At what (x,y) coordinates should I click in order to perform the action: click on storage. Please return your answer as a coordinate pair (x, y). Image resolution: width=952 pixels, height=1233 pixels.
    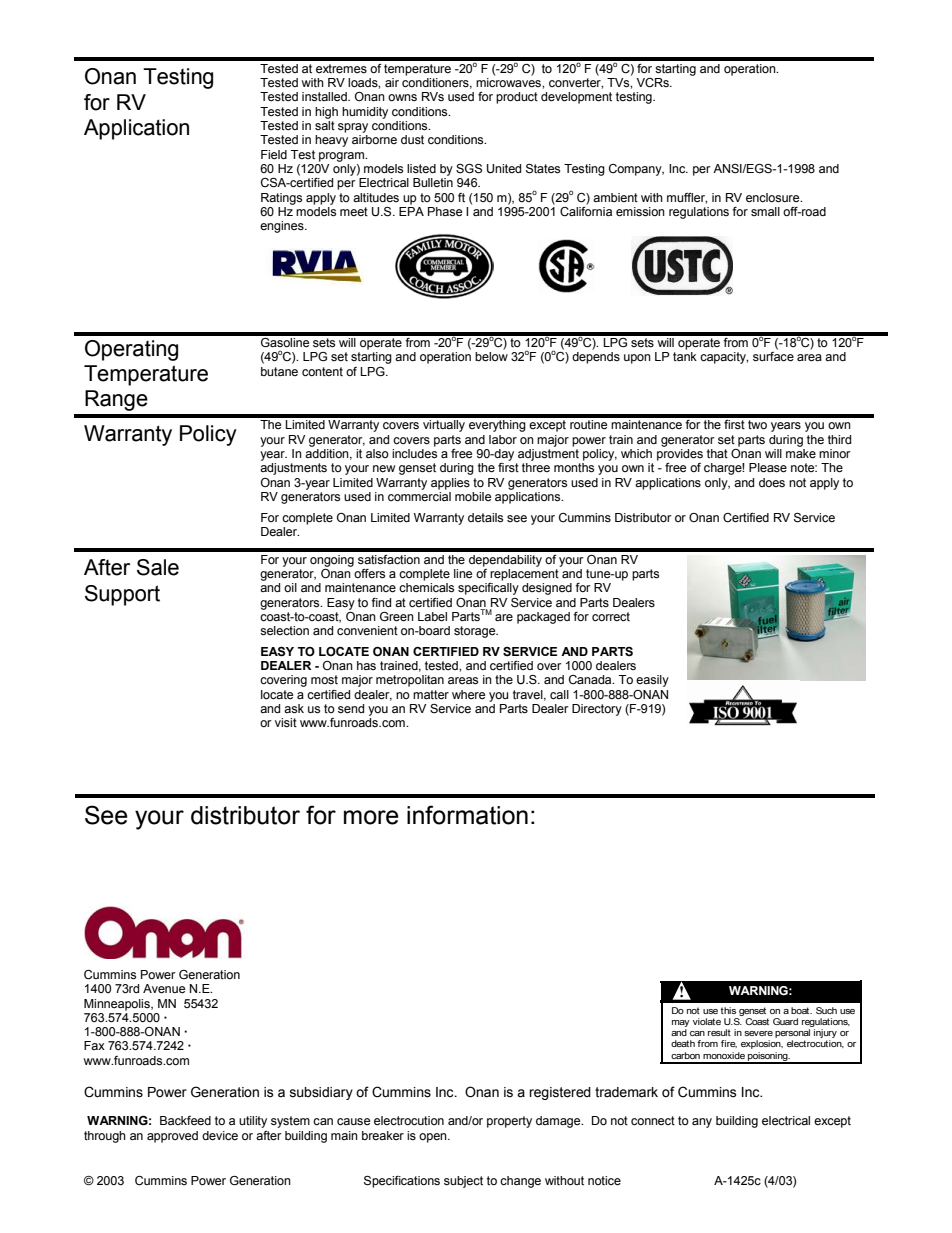
    Looking at the image, I should click on (476, 632).
